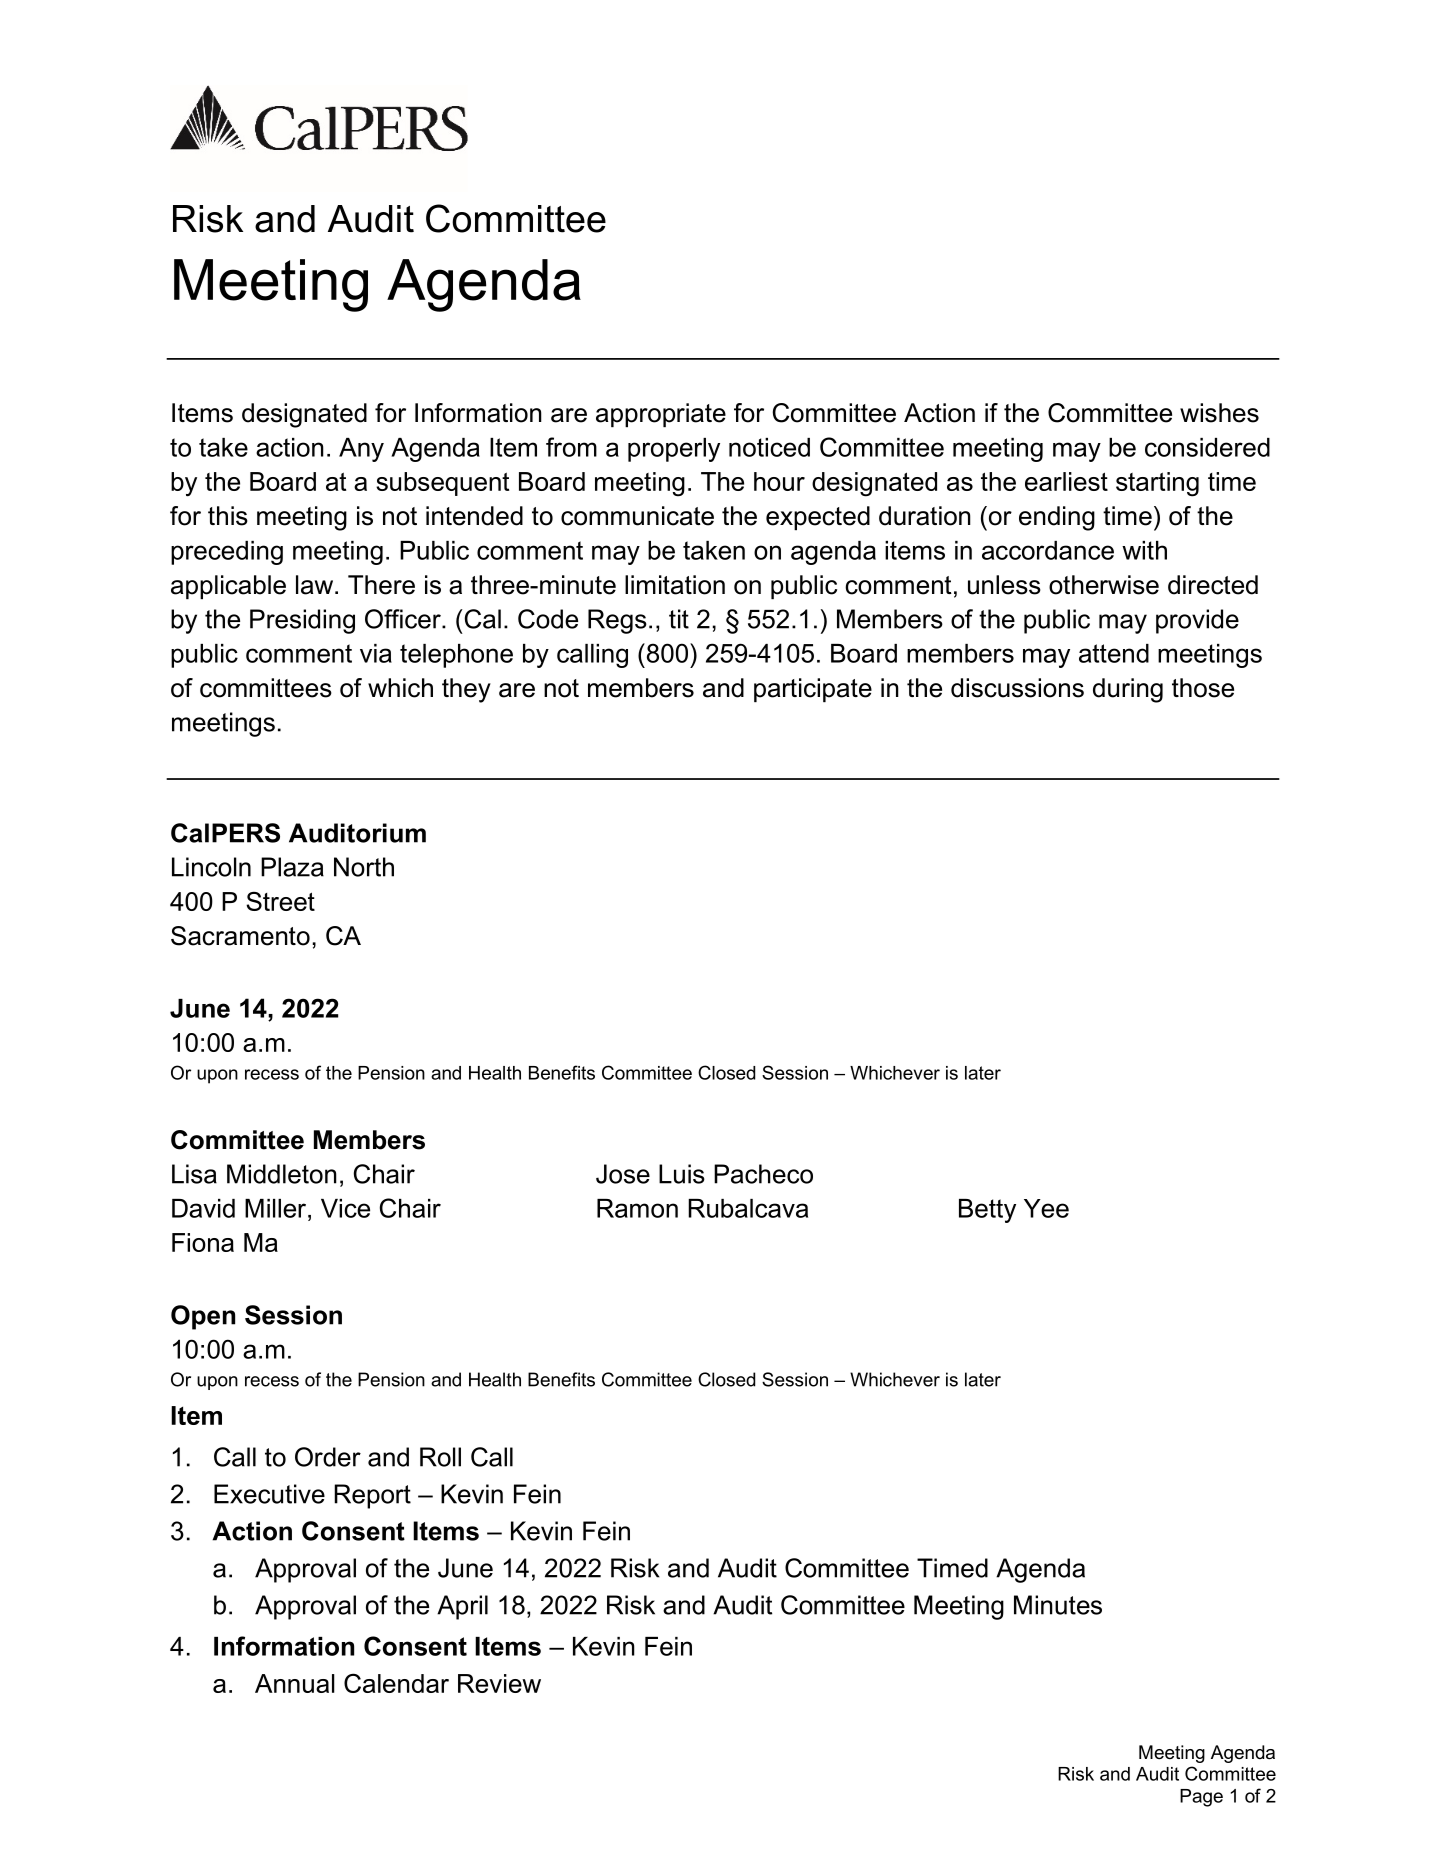 This screenshot has width=1446, height=1871. Describe the element at coordinates (499, 1683) in the screenshot. I see `Review` at that location.
